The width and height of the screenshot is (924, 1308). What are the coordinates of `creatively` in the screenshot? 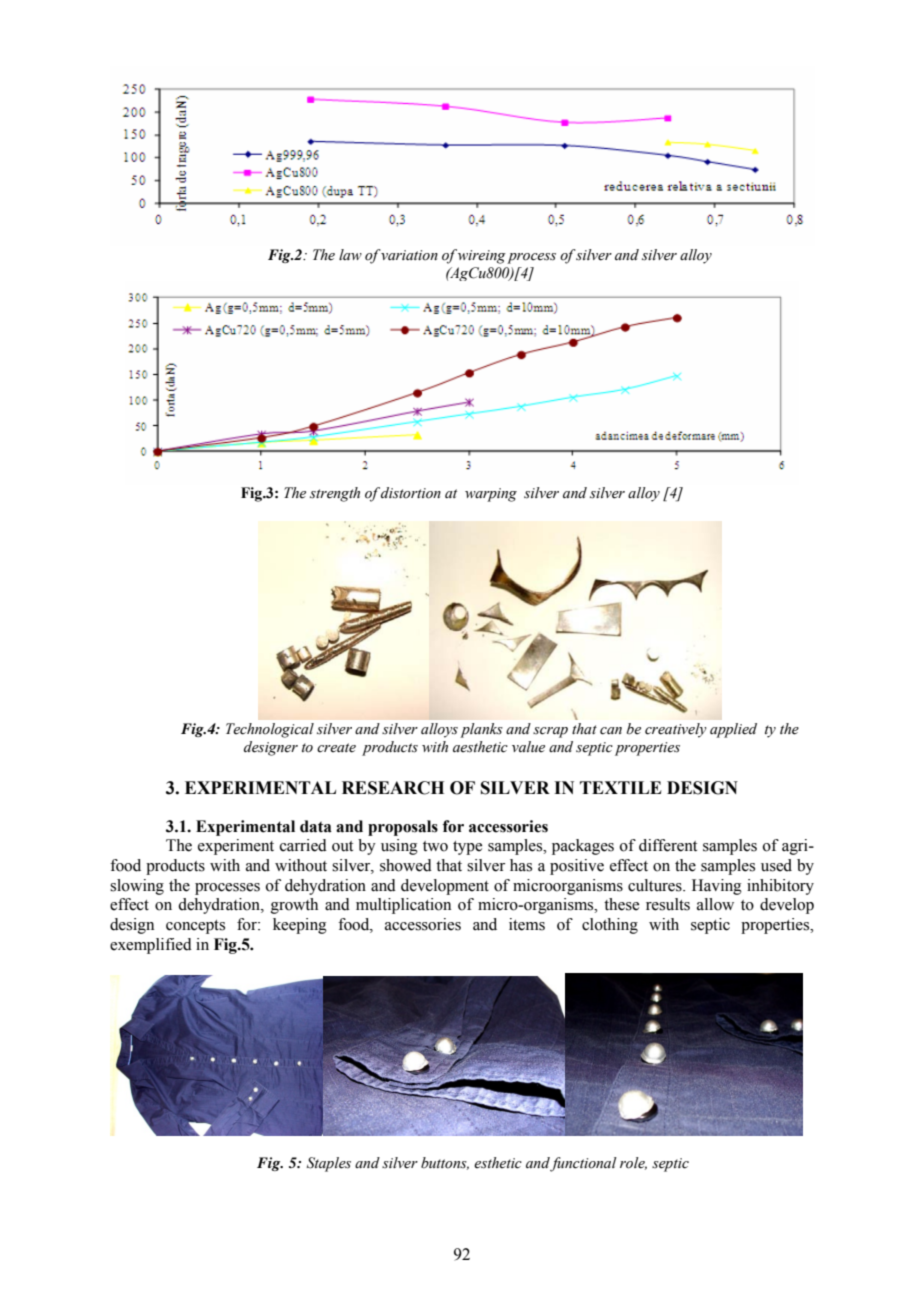 It's located at (676, 730).
